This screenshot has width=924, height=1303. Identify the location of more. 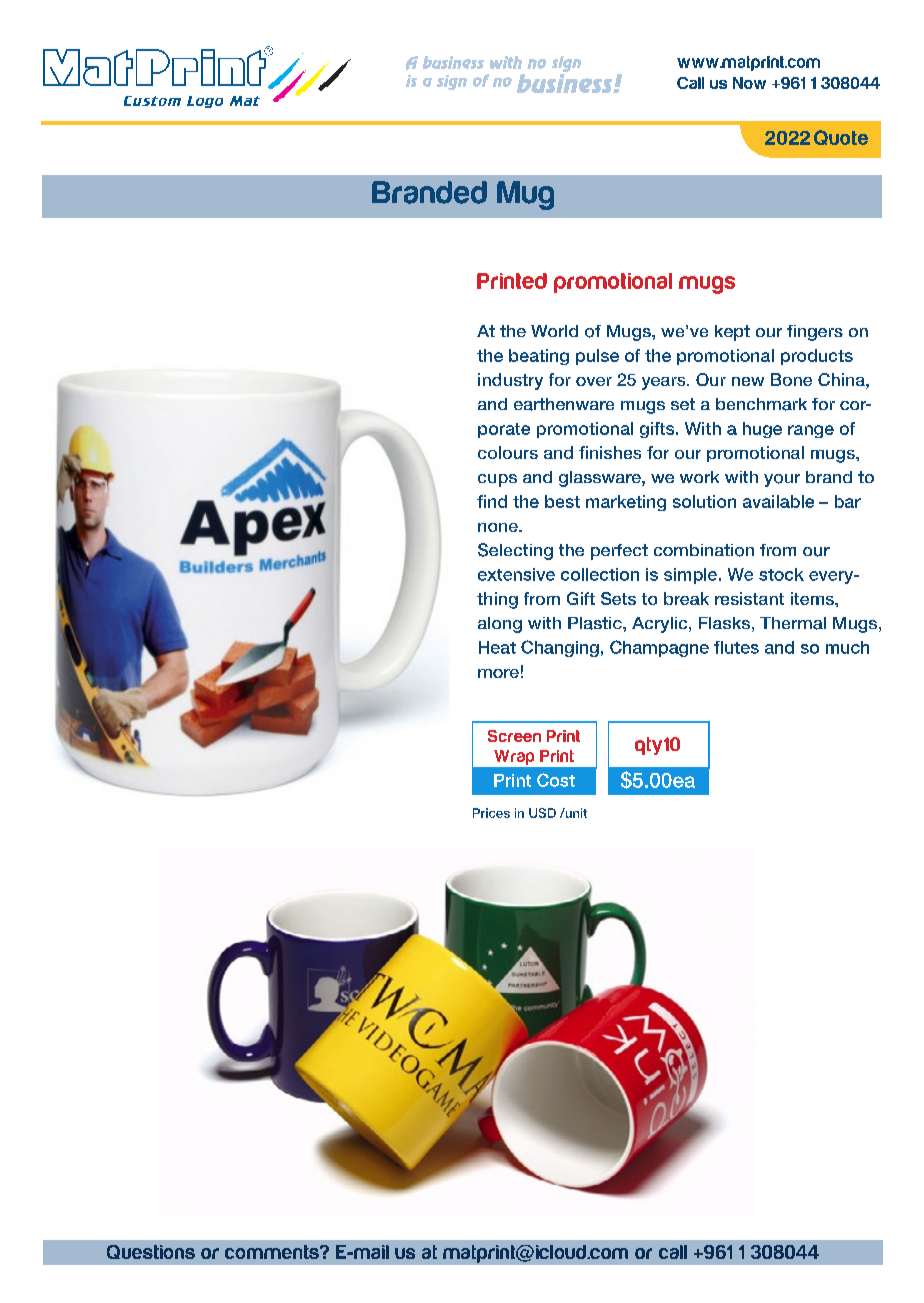
(498, 673).
